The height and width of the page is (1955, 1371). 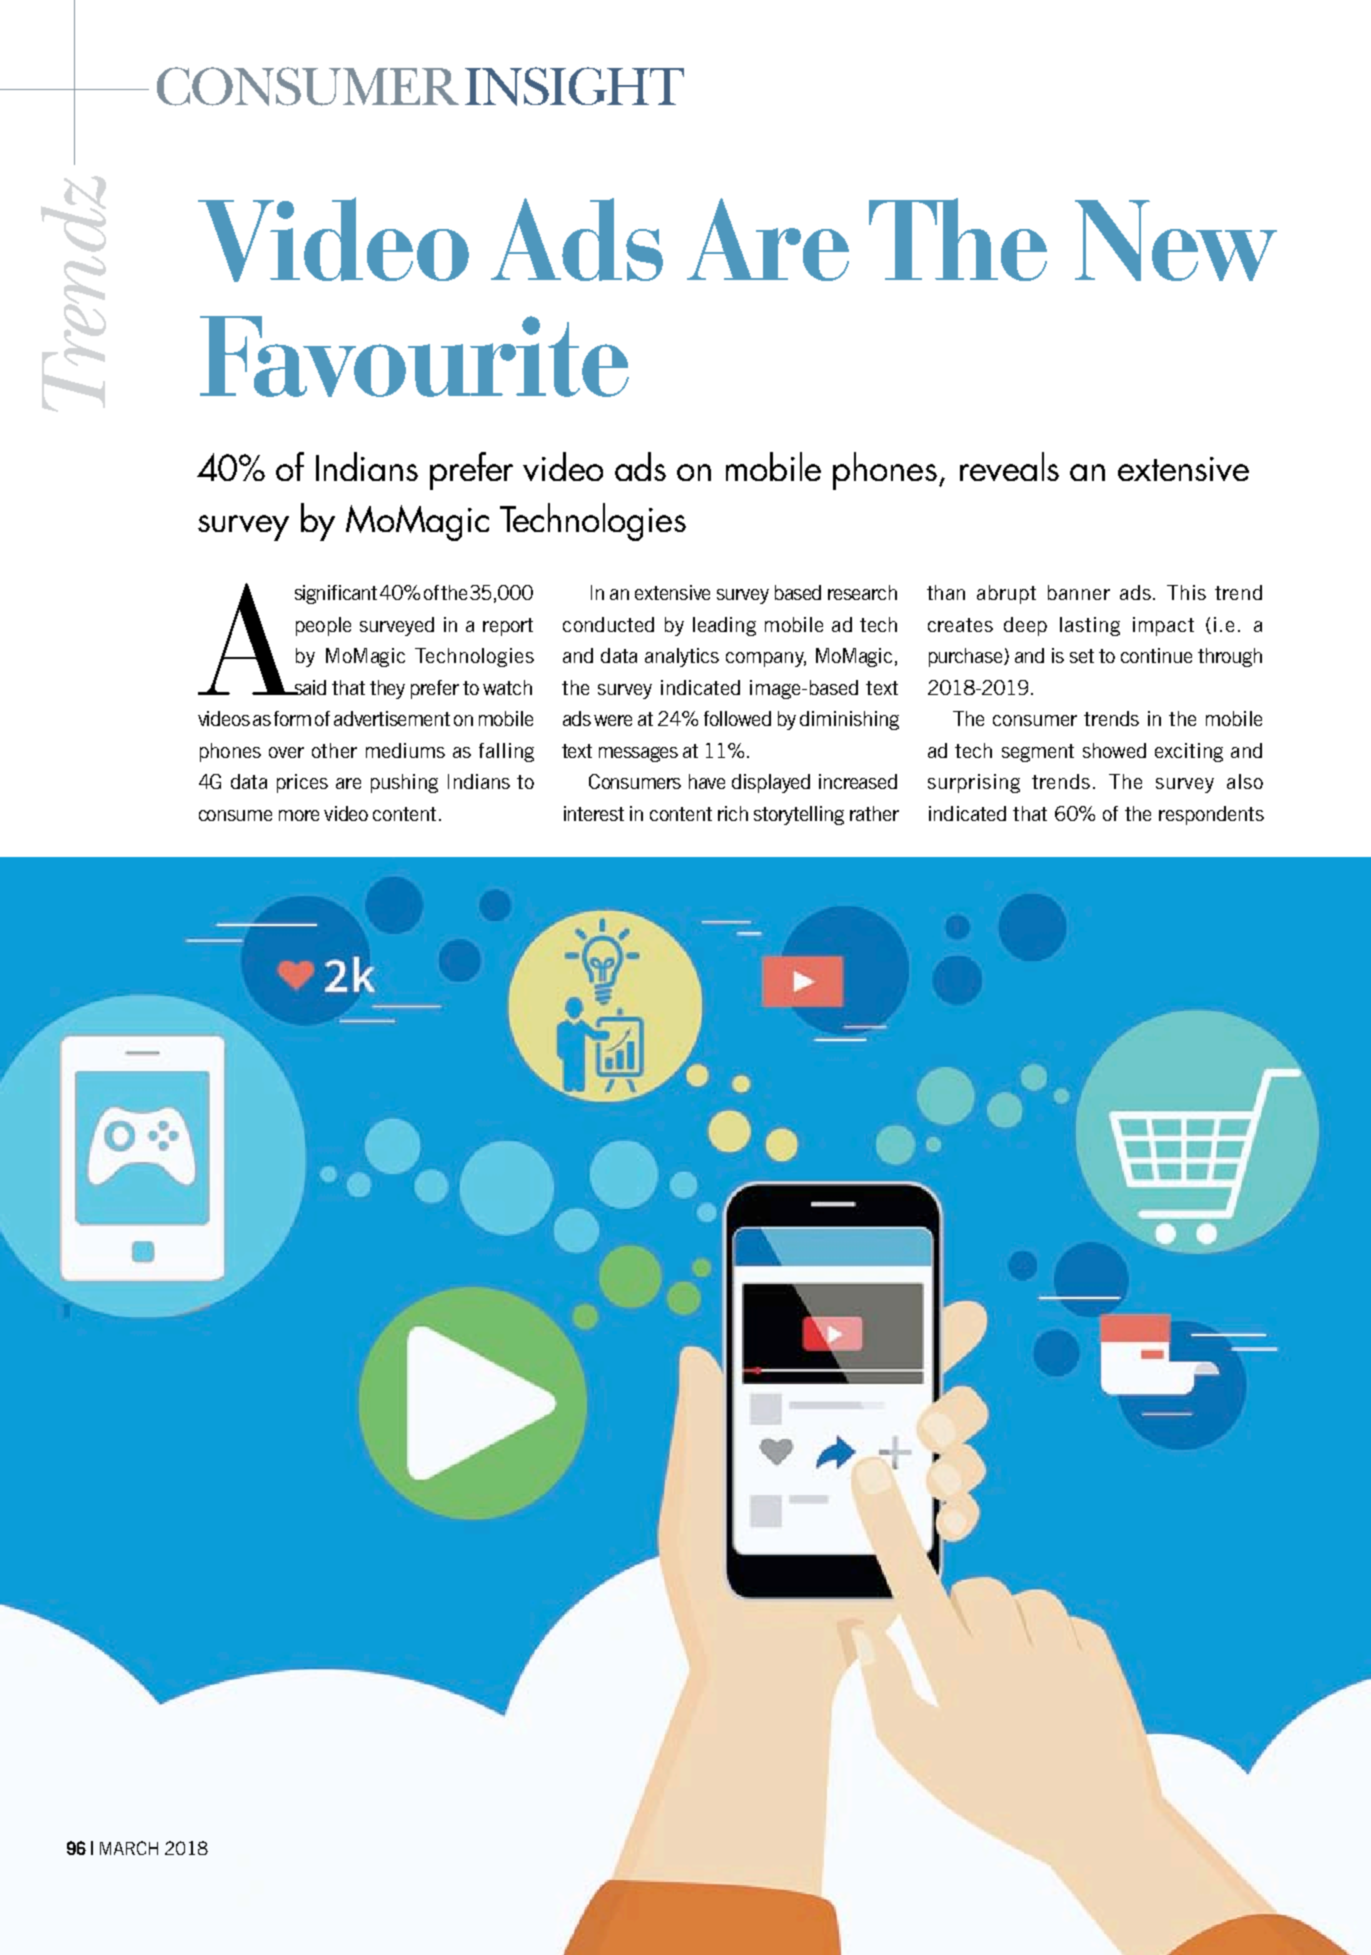 What do you see at coordinates (1176, 240) in the page?
I see `New` at bounding box center [1176, 240].
